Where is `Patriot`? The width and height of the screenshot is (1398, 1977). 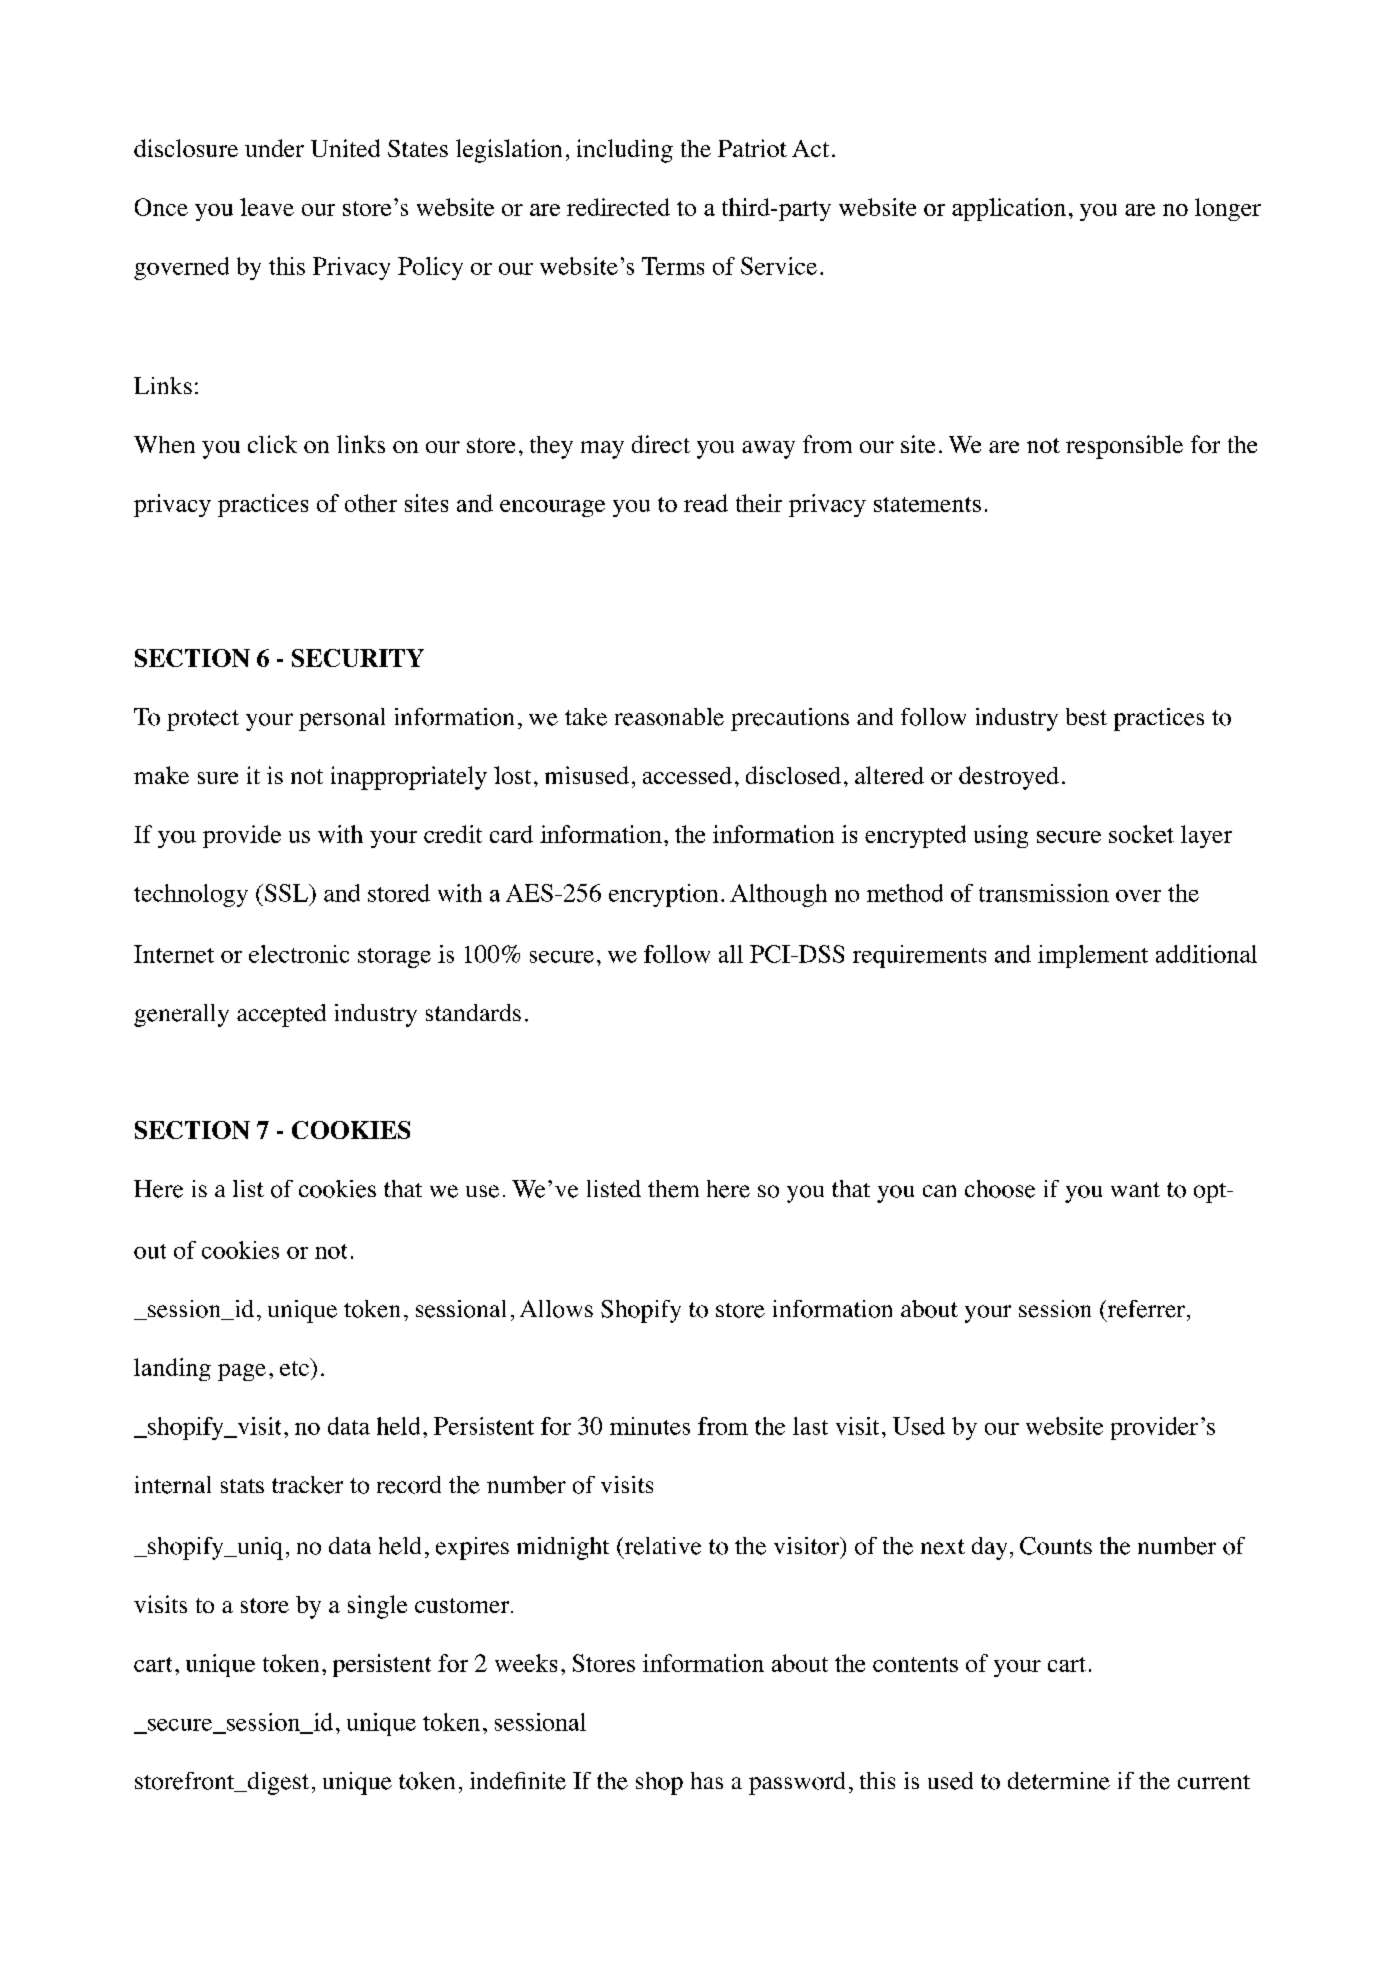
Patriot is located at coordinates (752, 148).
